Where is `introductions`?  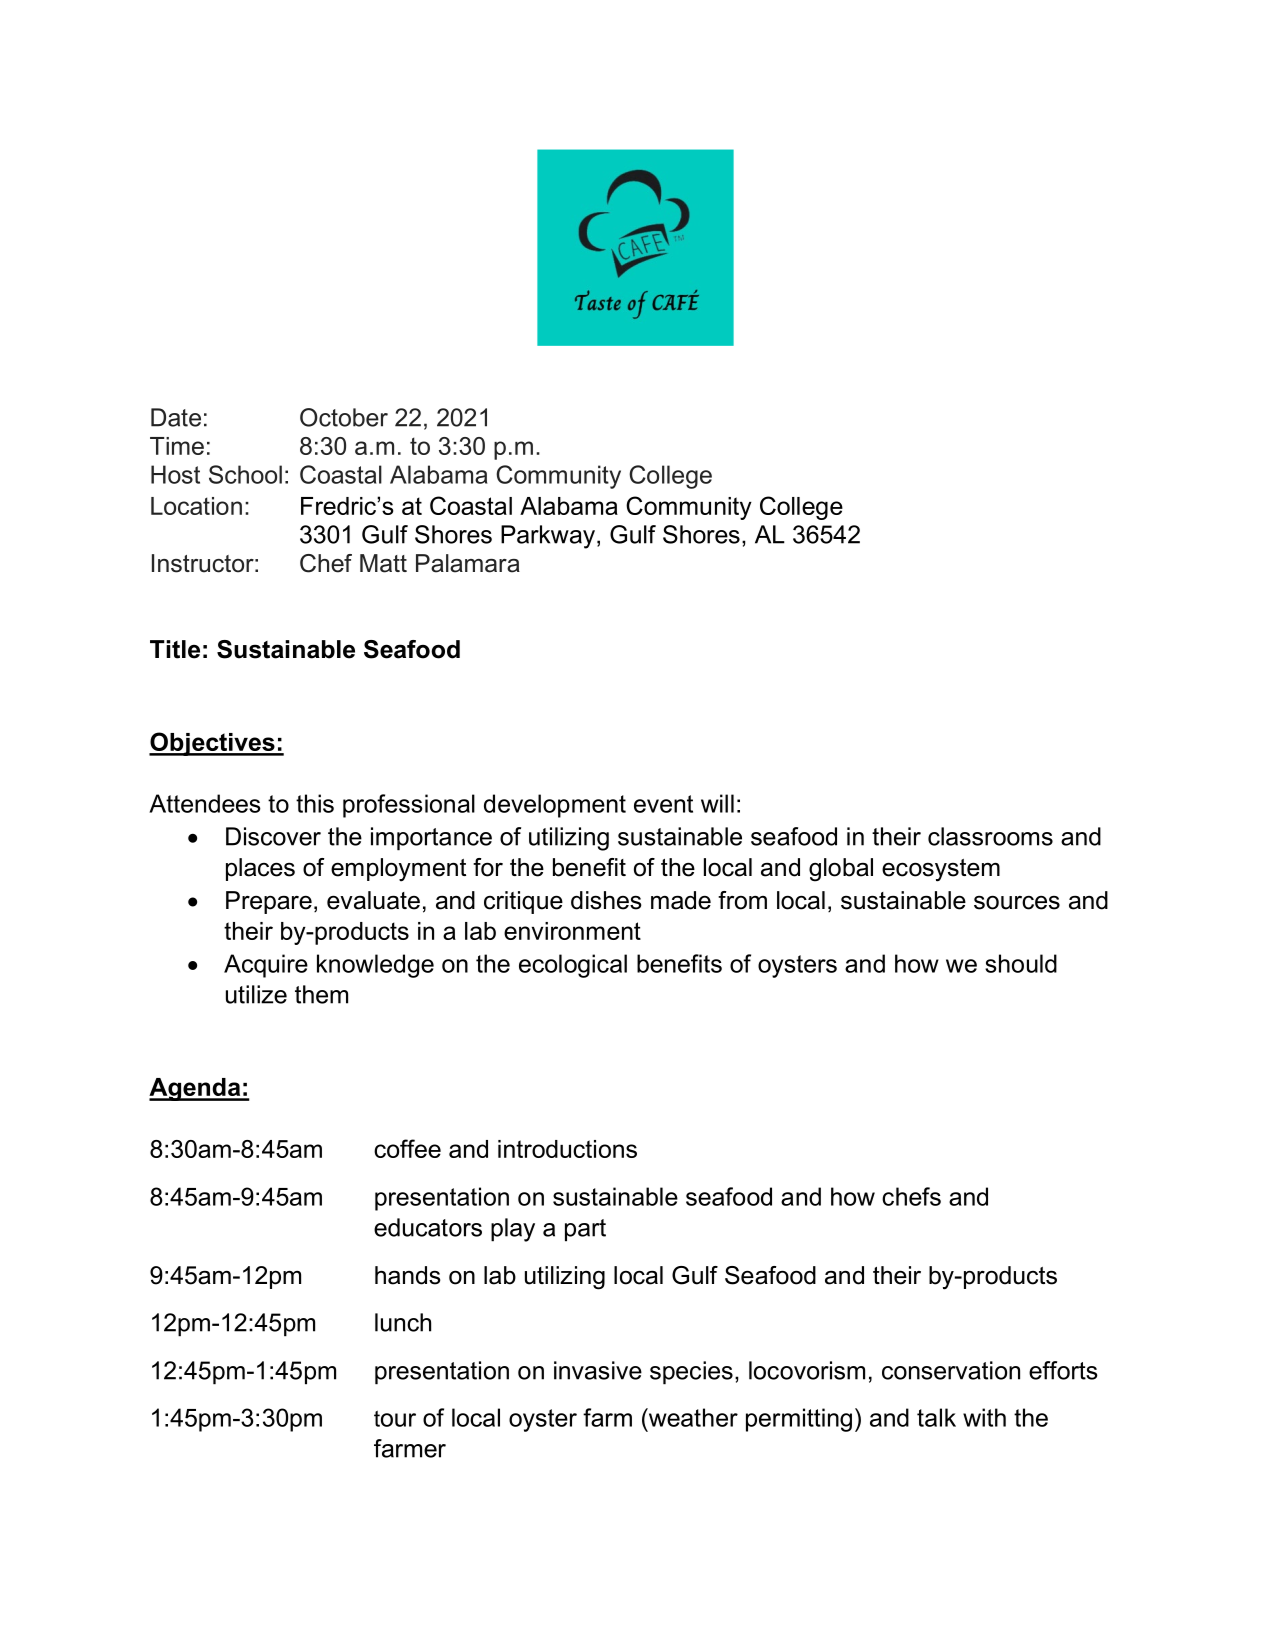 introductions is located at coordinates (567, 1149).
